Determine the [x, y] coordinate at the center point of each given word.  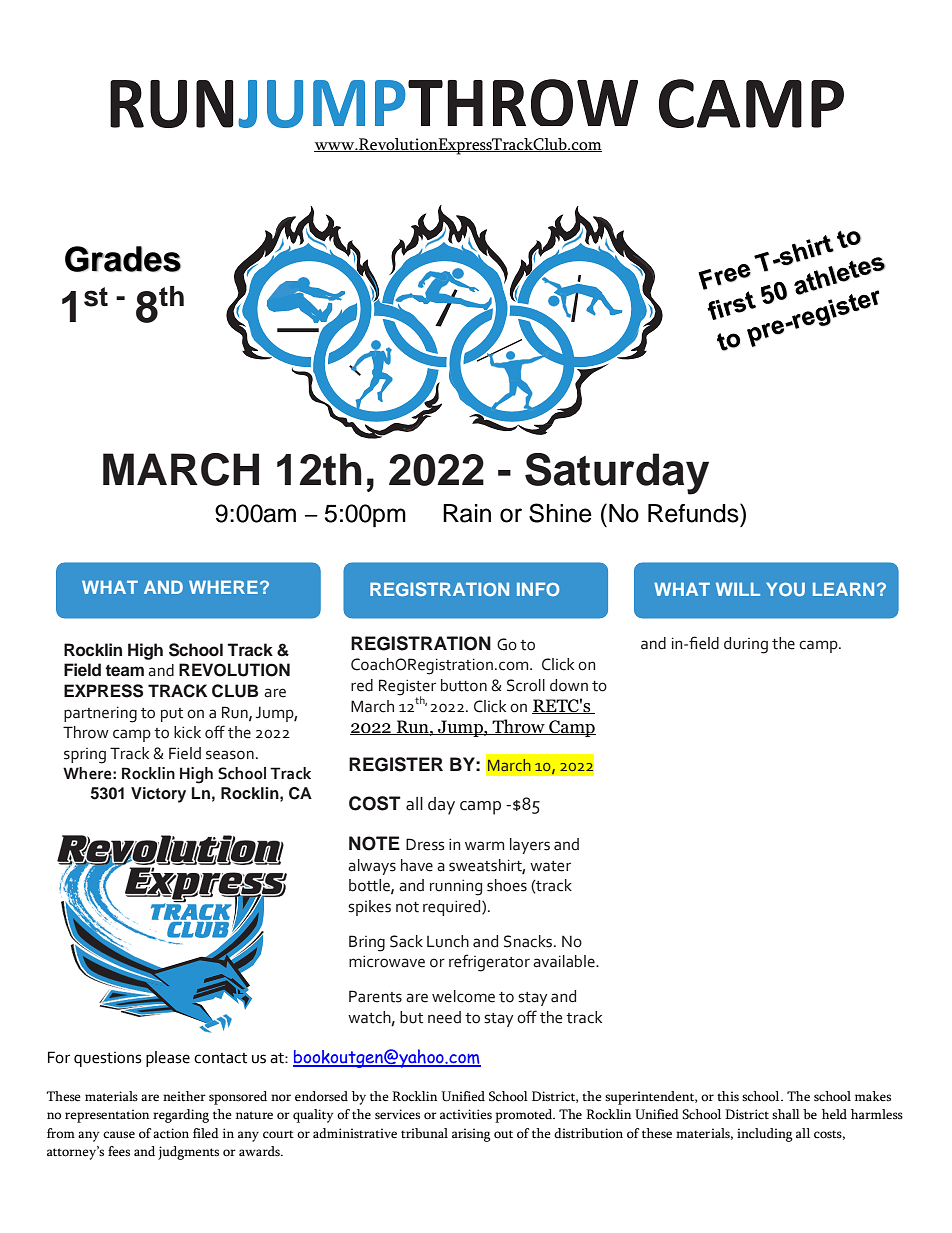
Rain [467, 513]
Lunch [448, 941]
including [765, 1135]
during [746, 645]
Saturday [617, 474]
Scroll [526, 685]
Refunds [694, 513]
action [171, 1133]
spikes [369, 908]
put [172, 715]
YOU [785, 589]
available [565, 961]
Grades [123, 259]
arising [471, 1135]
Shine [560, 513]
